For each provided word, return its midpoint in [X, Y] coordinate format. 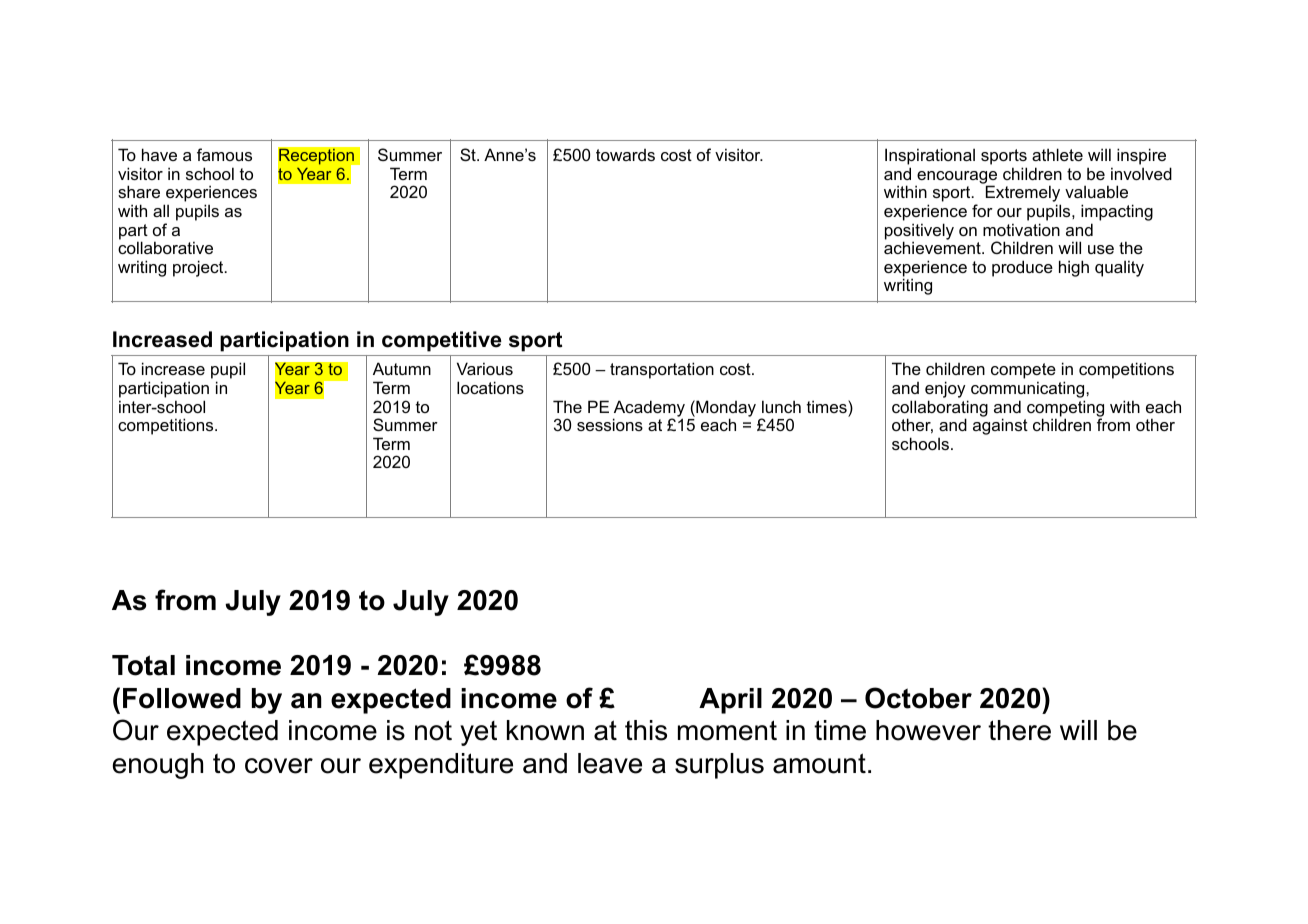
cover [279, 766]
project [199, 268]
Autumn [402, 368]
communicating [1029, 389]
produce [1022, 268]
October [918, 698]
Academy [649, 409]
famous [224, 154]
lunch [781, 406]
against [1000, 426]
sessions [610, 424]
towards [625, 155]
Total [143, 665]
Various [485, 368]
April [730, 701]
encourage [956, 178]
